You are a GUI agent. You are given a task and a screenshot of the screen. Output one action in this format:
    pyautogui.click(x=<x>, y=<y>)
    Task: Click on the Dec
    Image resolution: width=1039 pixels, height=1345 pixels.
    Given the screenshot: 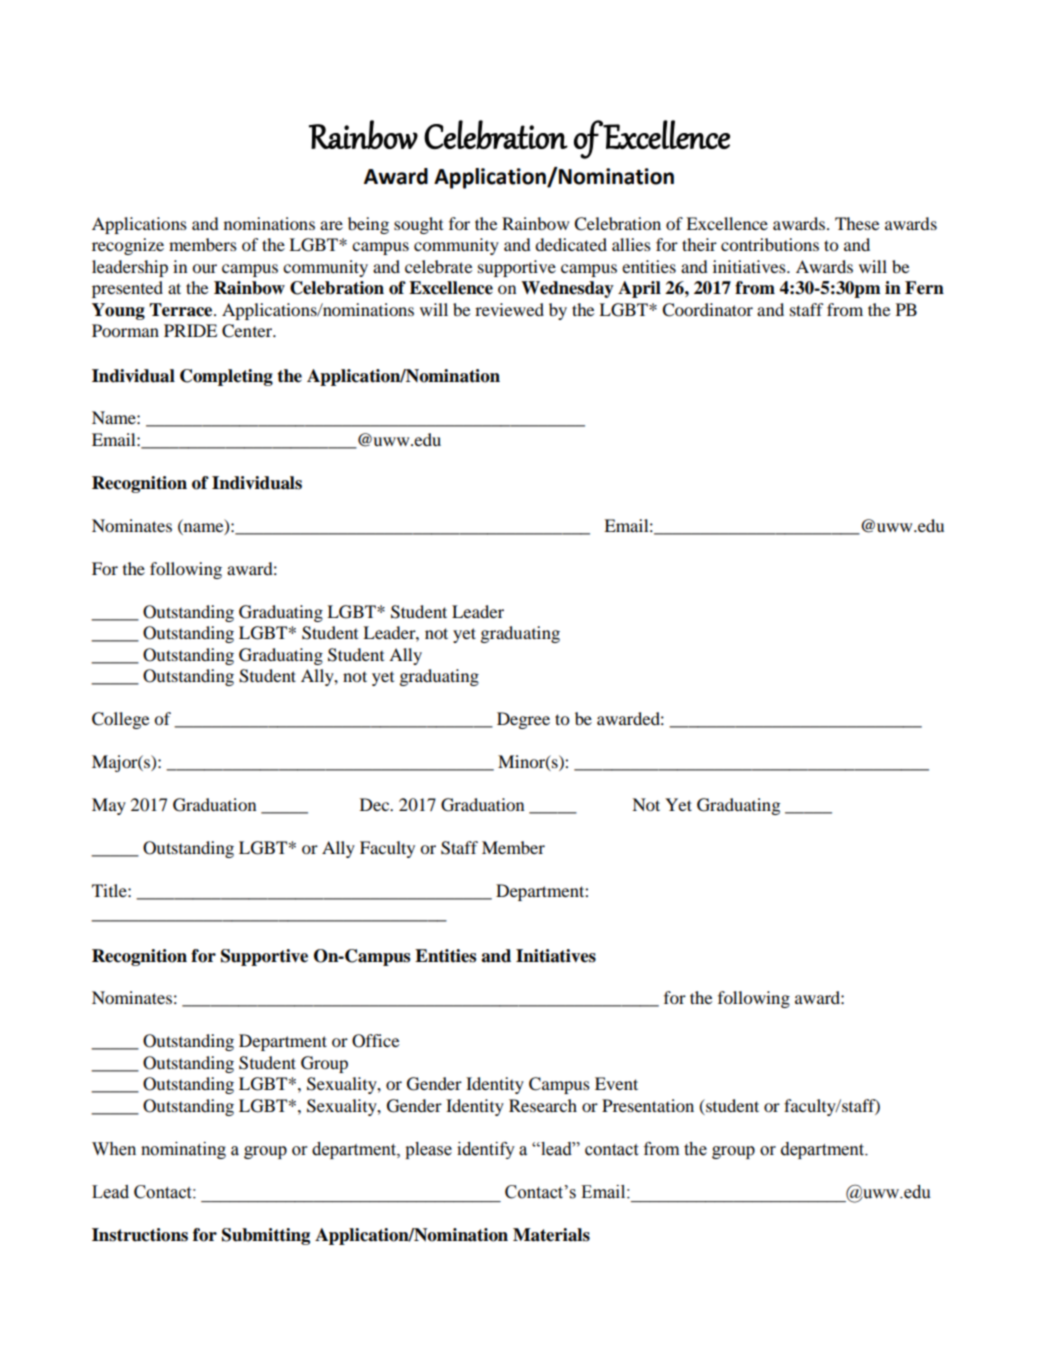 What is the action you would take?
    pyautogui.click(x=376, y=804)
